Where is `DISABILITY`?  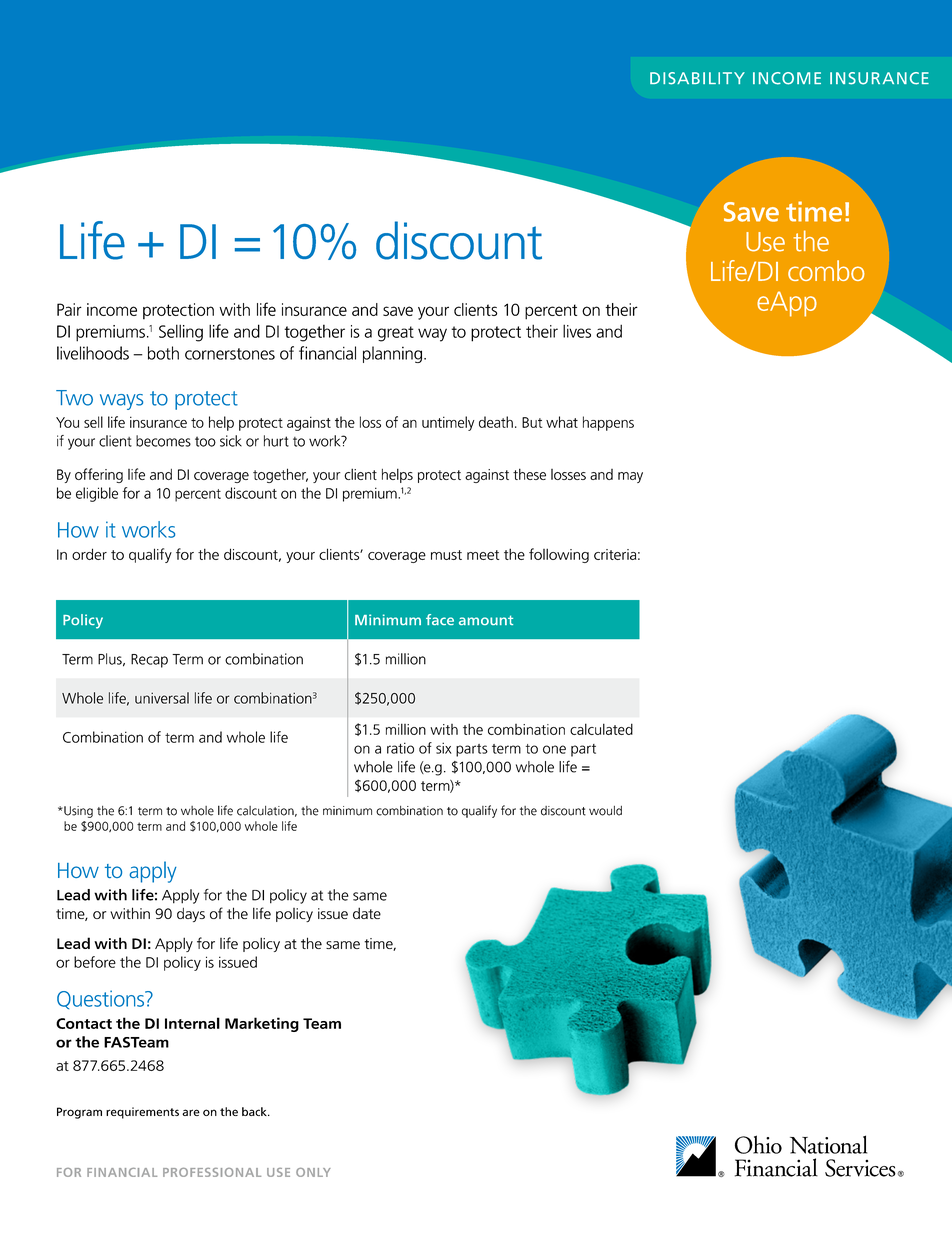
DISABILITY is located at coordinates (697, 78).
